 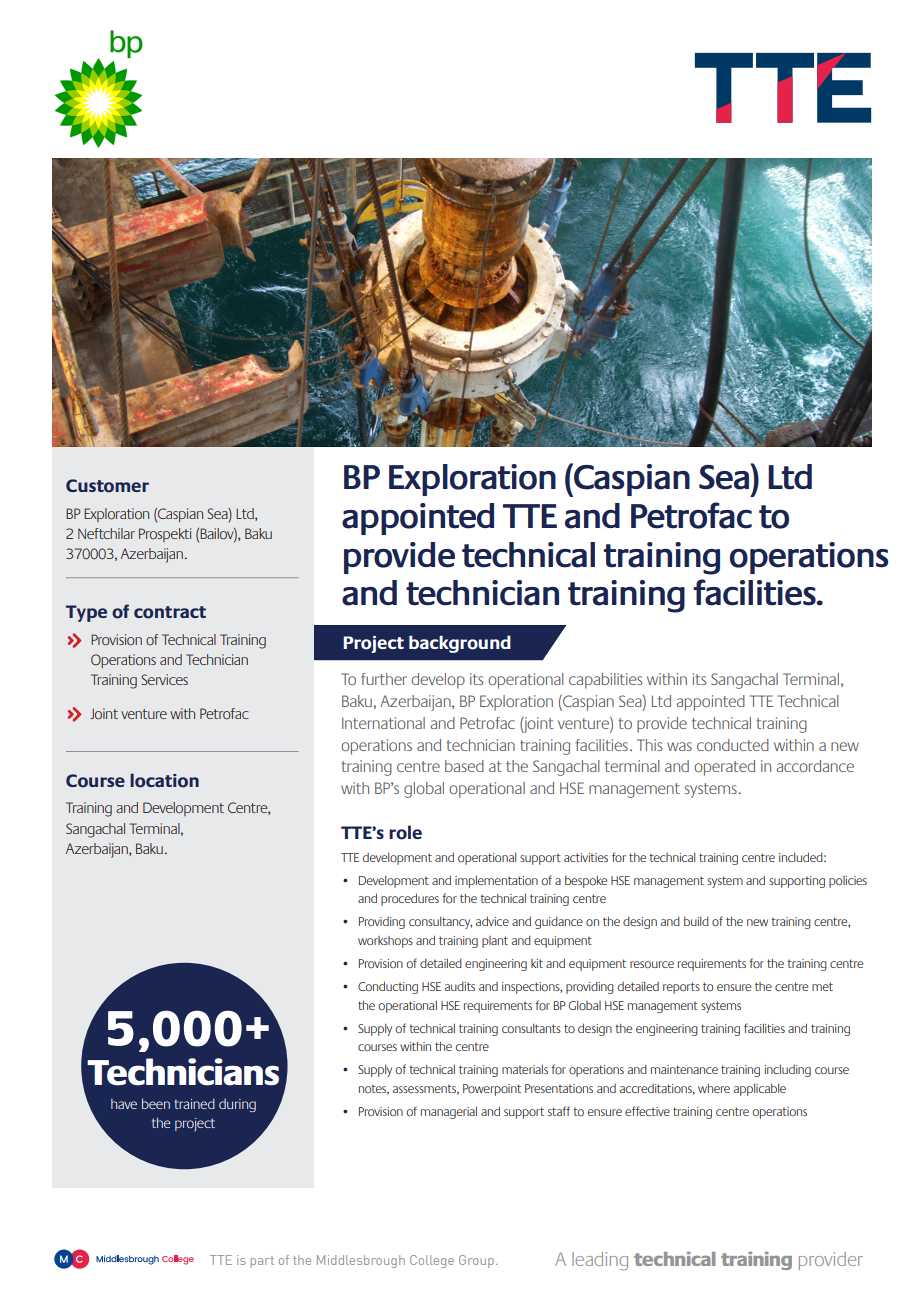 What do you see at coordinates (733, 745) in the screenshot?
I see `conducted` at bounding box center [733, 745].
